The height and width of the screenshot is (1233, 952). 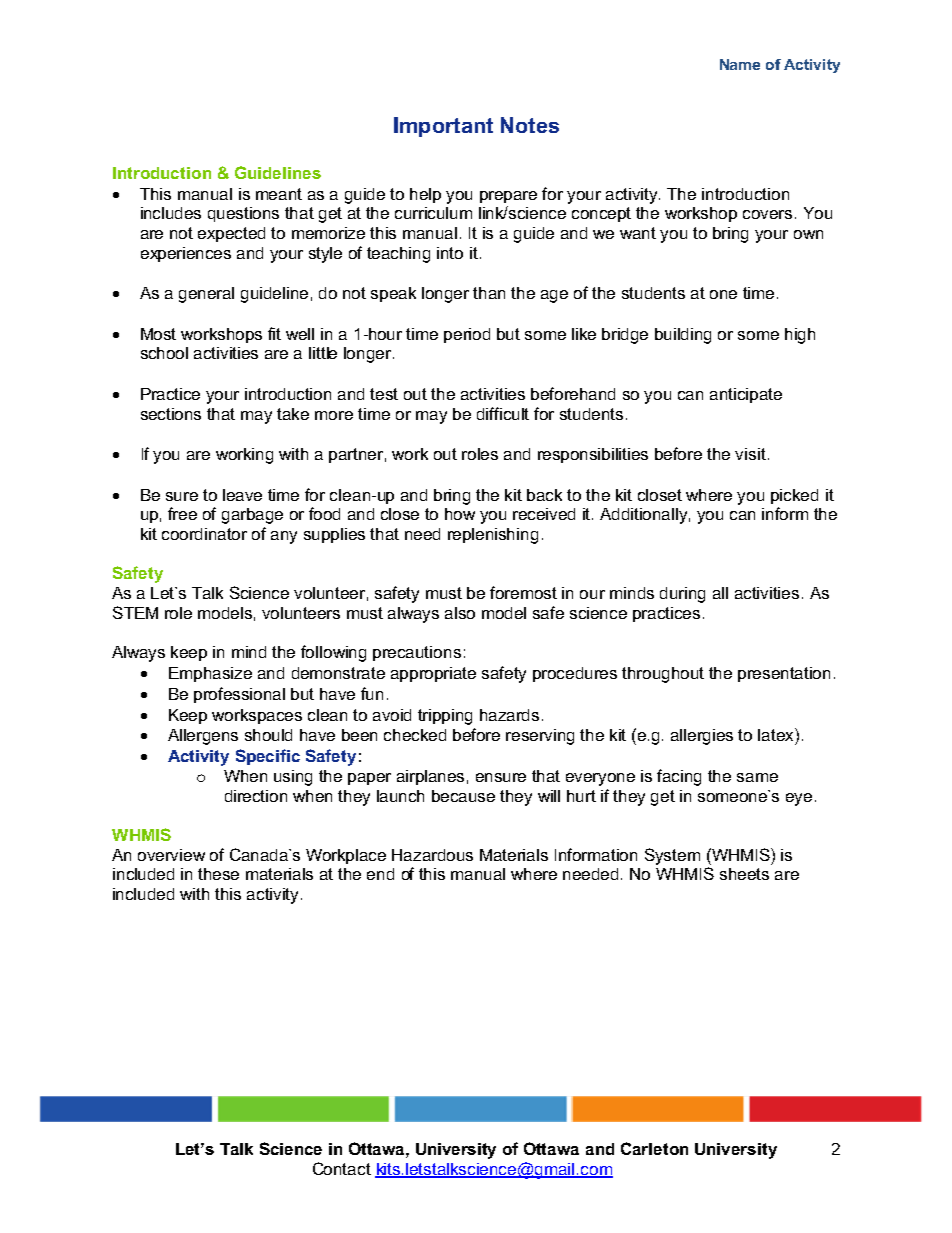 I want to click on Carleton, so click(x=654, y=1148).
